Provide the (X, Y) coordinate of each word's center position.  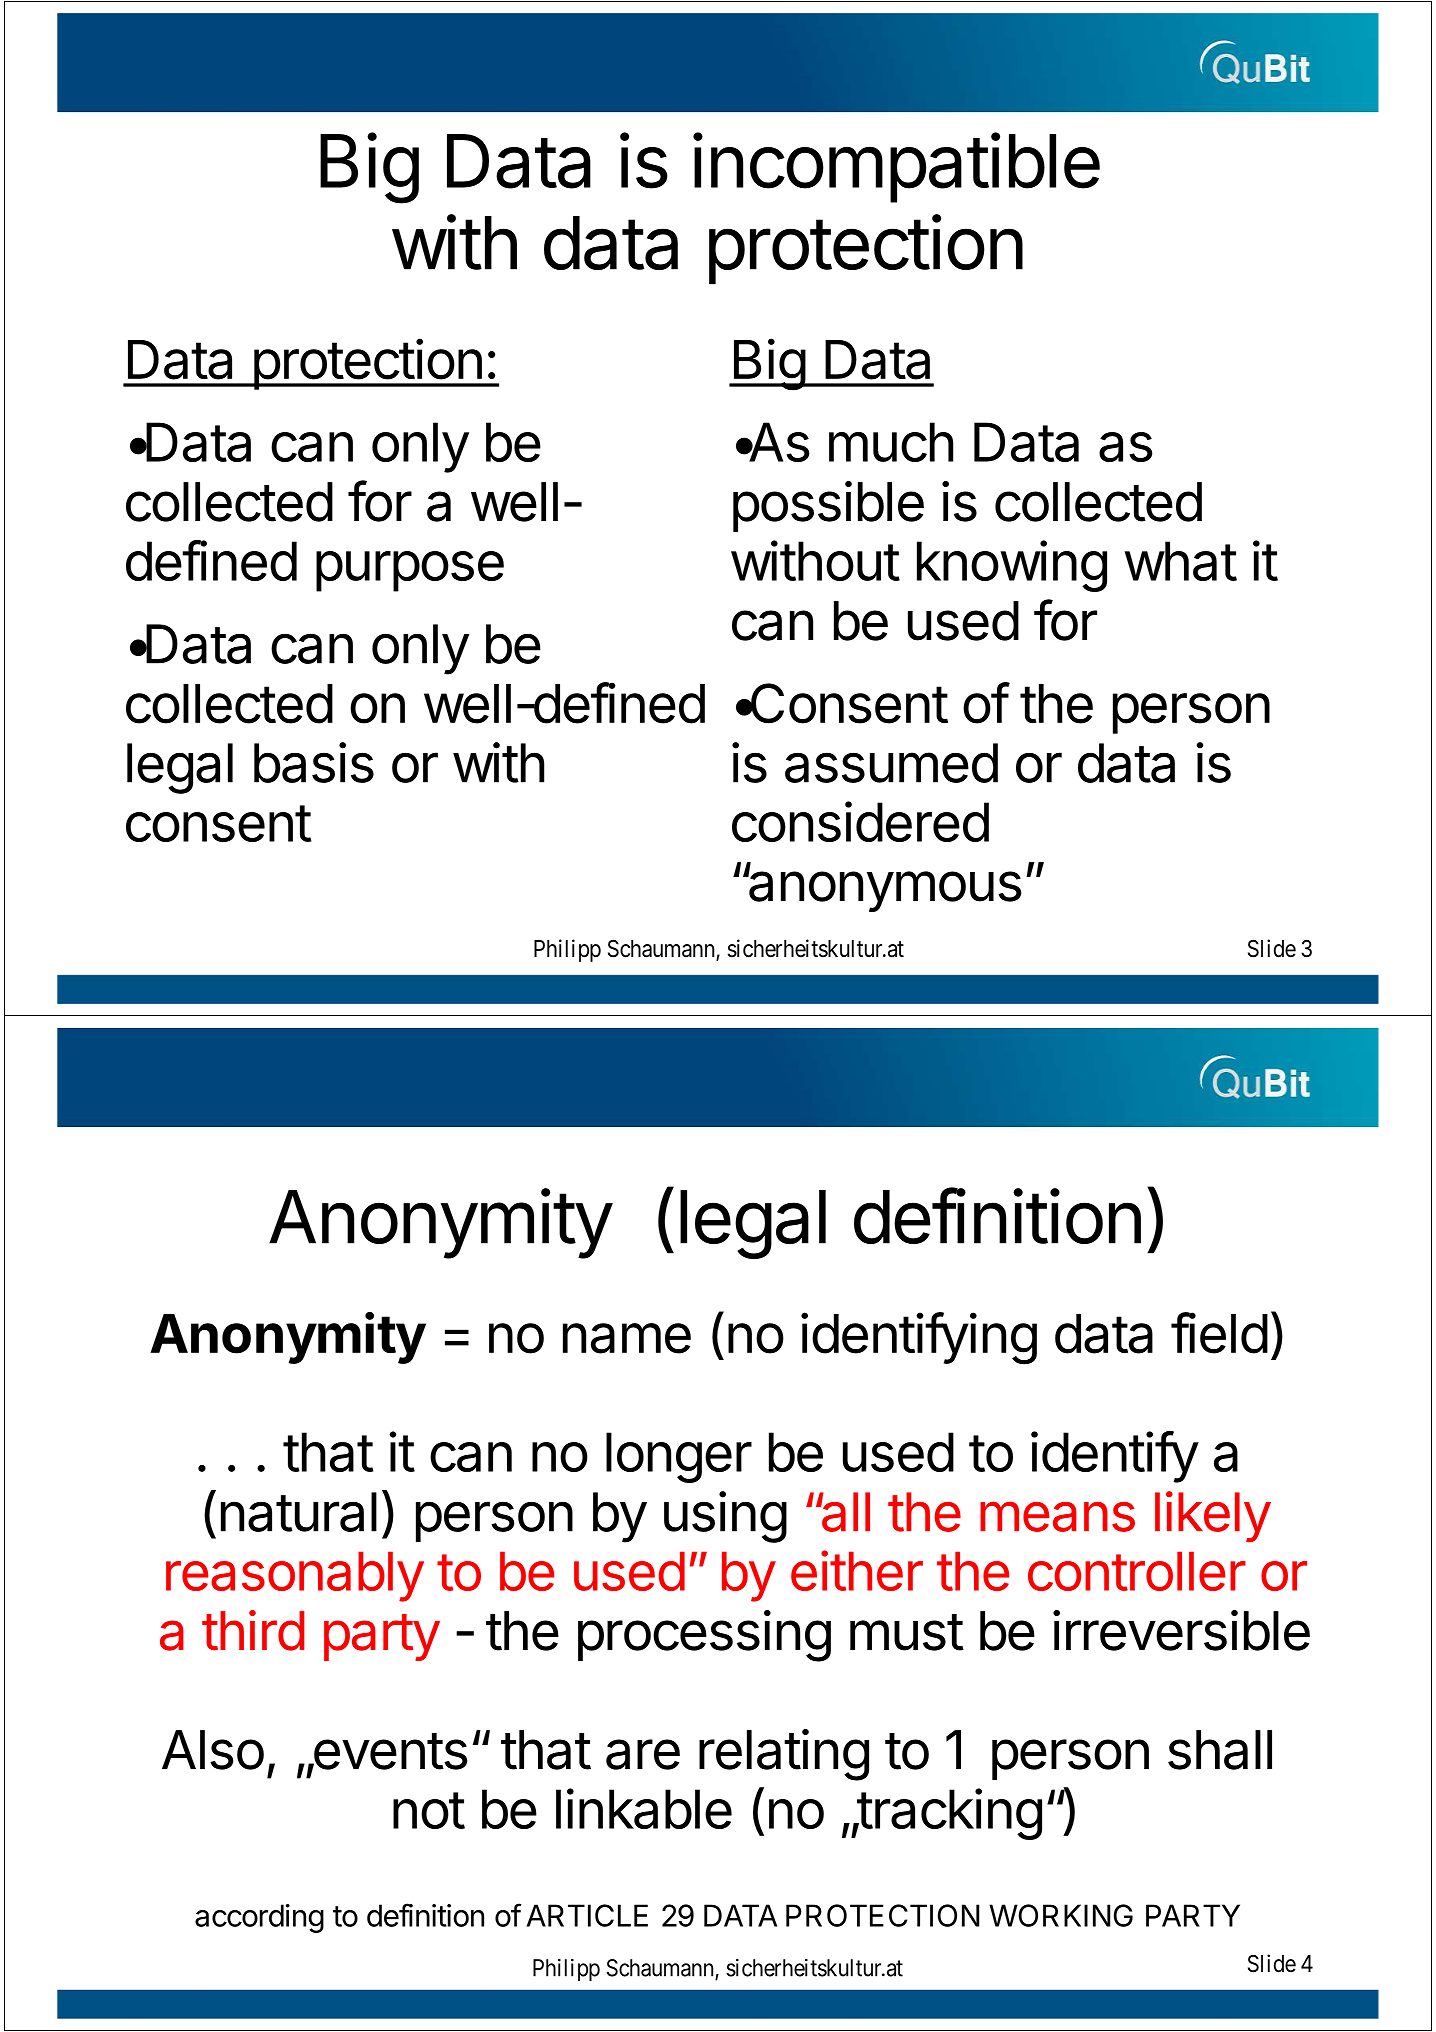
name (627, 1338)
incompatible (896, 167)
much (891, 442)
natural (299, 1512)
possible (828, 506)
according (259, 1918)
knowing (1012, 566)
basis (314, 762)
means (1057, 1516)
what (1180, 561)
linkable (644, 1808)
